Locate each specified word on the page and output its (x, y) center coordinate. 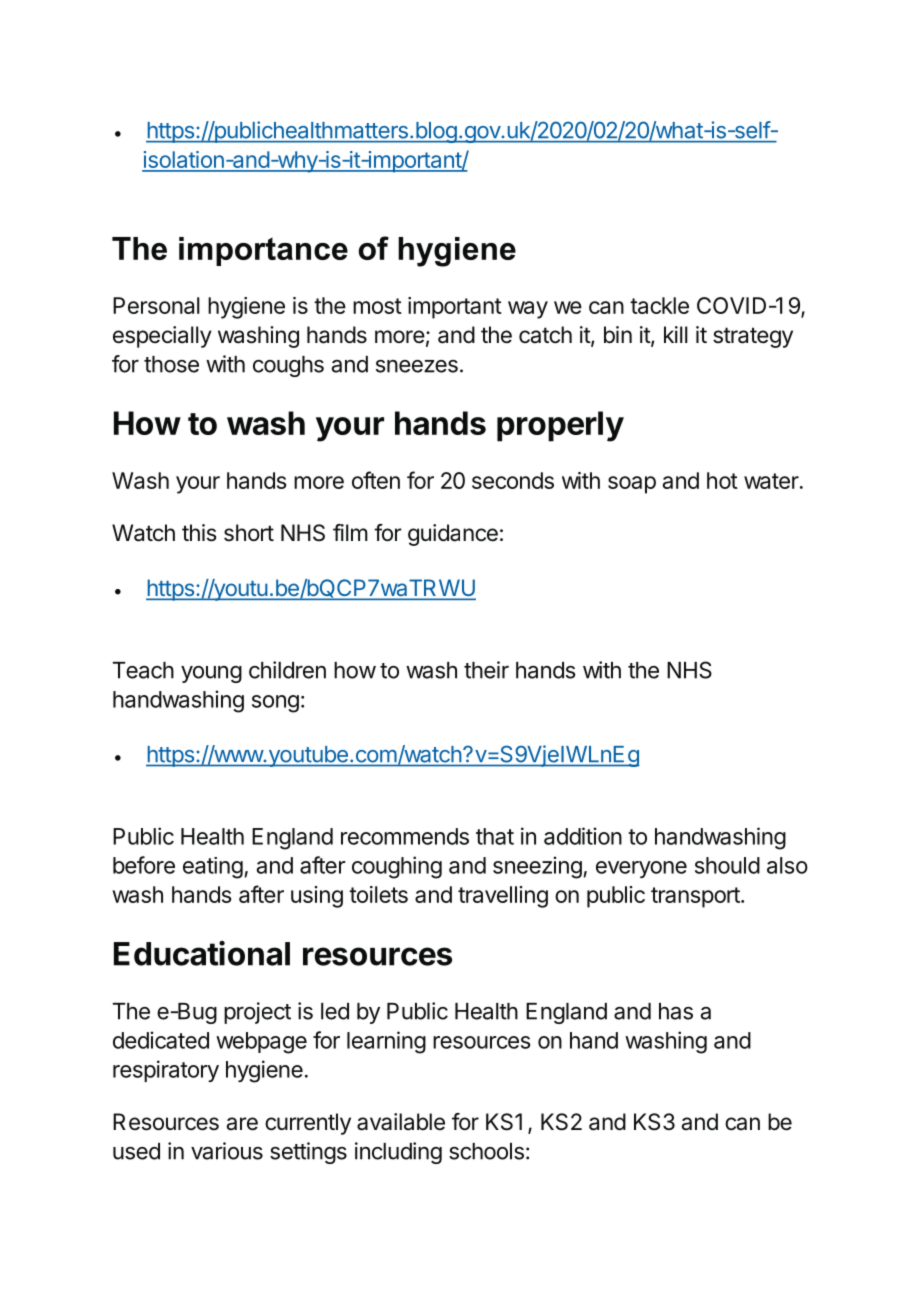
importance (263, 251)
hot (722, 480)
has (676, 1011)
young (211, 674)
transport (696, 897)
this (199, 533)
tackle (659, 305)
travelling (503, 897)
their (486, 670)
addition (583, 836)
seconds (513, 480)
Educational (202, 953)
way (528, 310)
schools (486, 1151)
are (242, 1124)
